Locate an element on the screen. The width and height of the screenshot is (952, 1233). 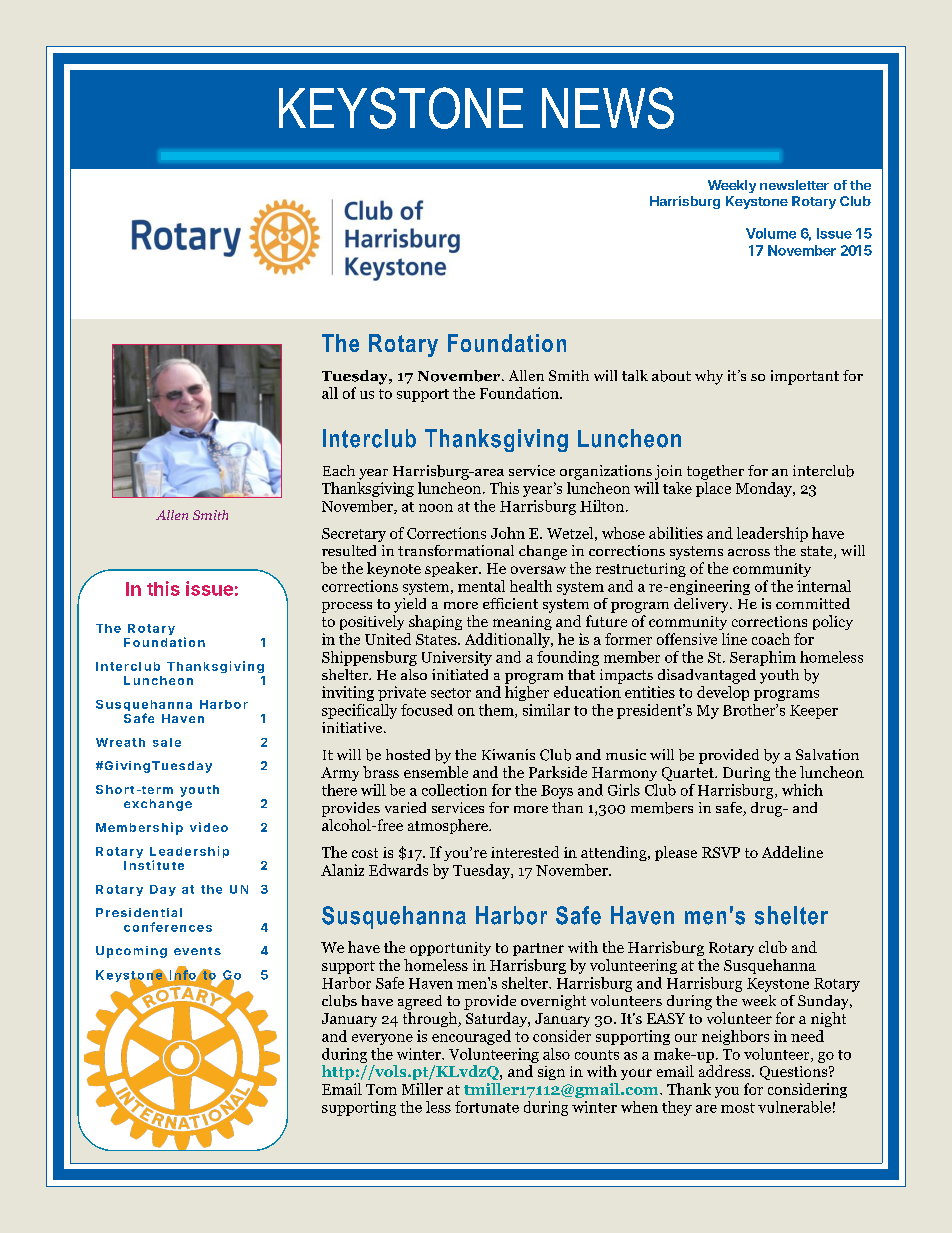
collection is located at coordinates (454, 790).
